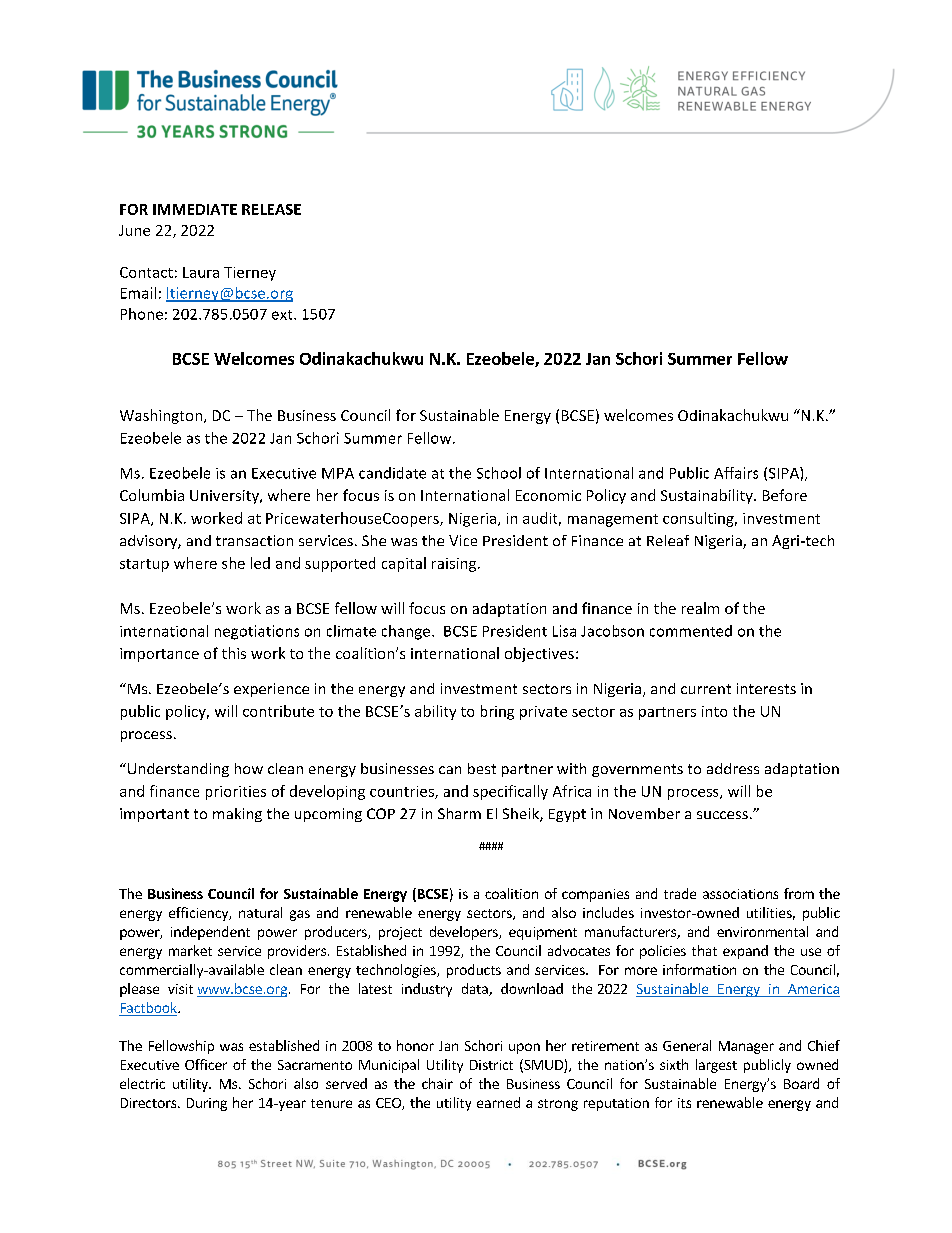  What do you see at coordinates (736, 473) in the image?
I see `Affairs` at bounding box center [736, 473].
